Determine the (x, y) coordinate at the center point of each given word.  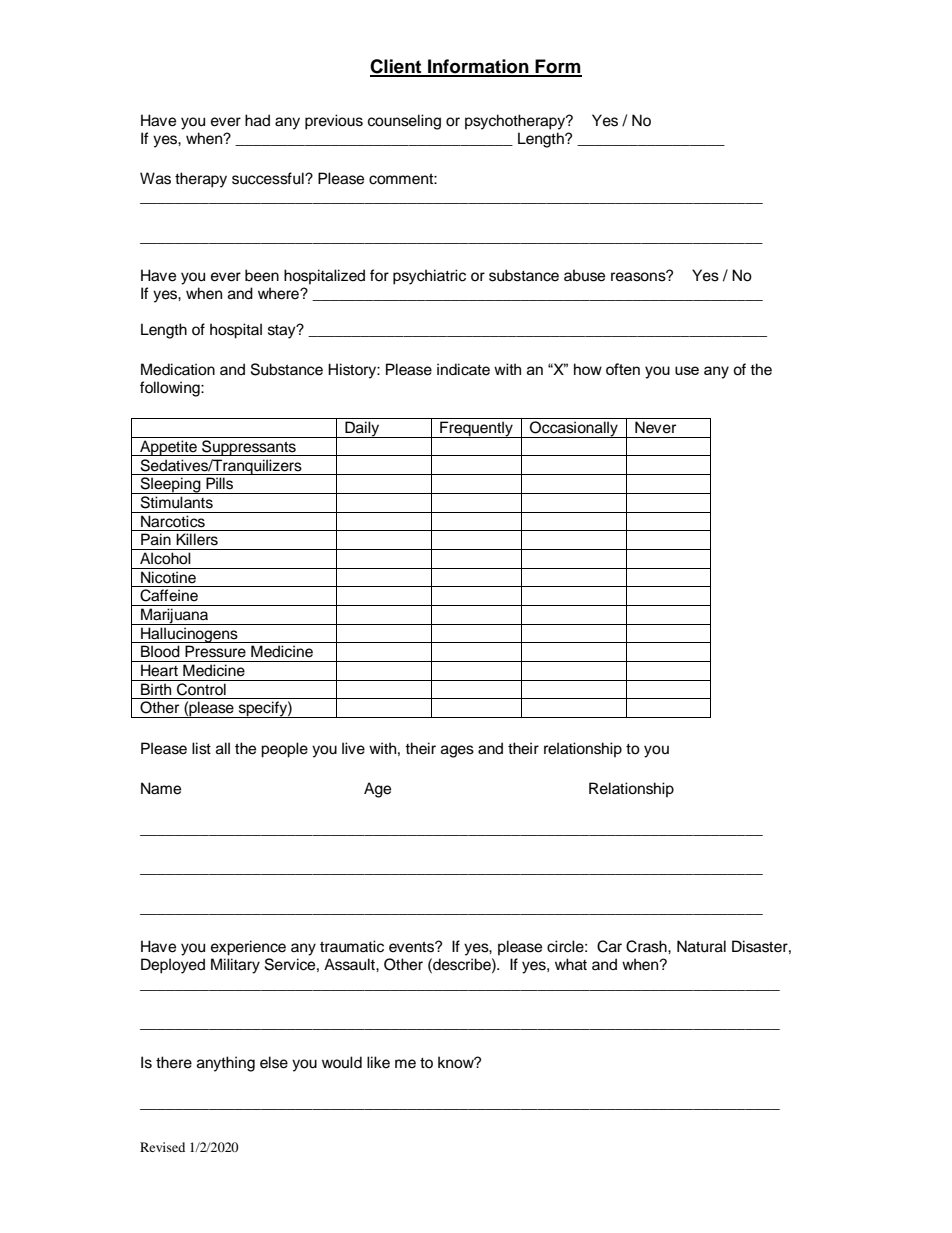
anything (226, 1064)
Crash (647, 946)
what (571, 964)
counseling (404, 122)
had (257, 120)
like (378, 1062)
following (171, 389)
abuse (584, 275)
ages (457, 751)
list (201, 748)
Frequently (476, 429)
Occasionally (574, 429)
